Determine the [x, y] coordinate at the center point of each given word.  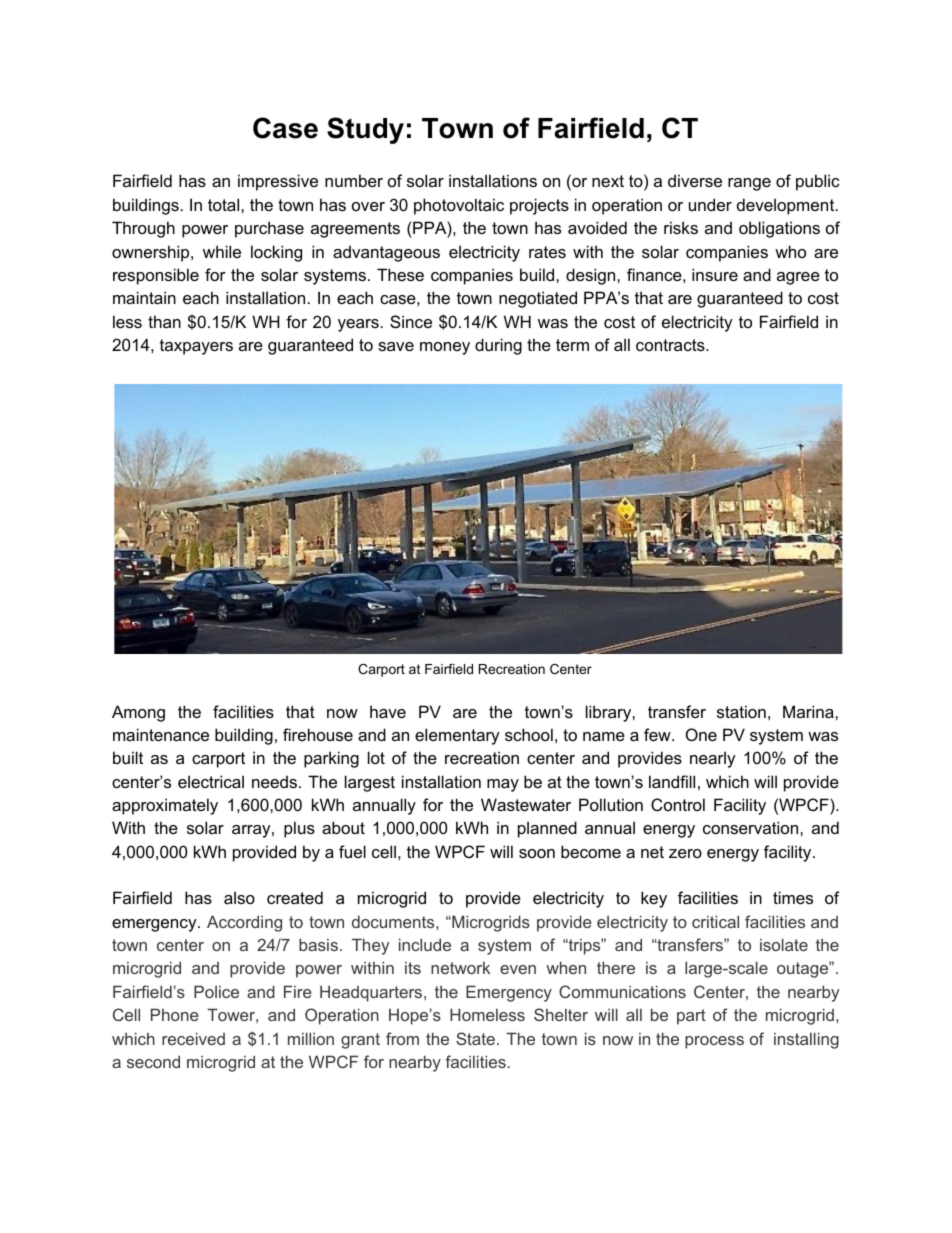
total [225, 204]
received [193, 1038]
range [749, 184]
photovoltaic [459, 206]
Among [138, 713]
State [475, 1038]
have [388, 711]
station [741, 711]
